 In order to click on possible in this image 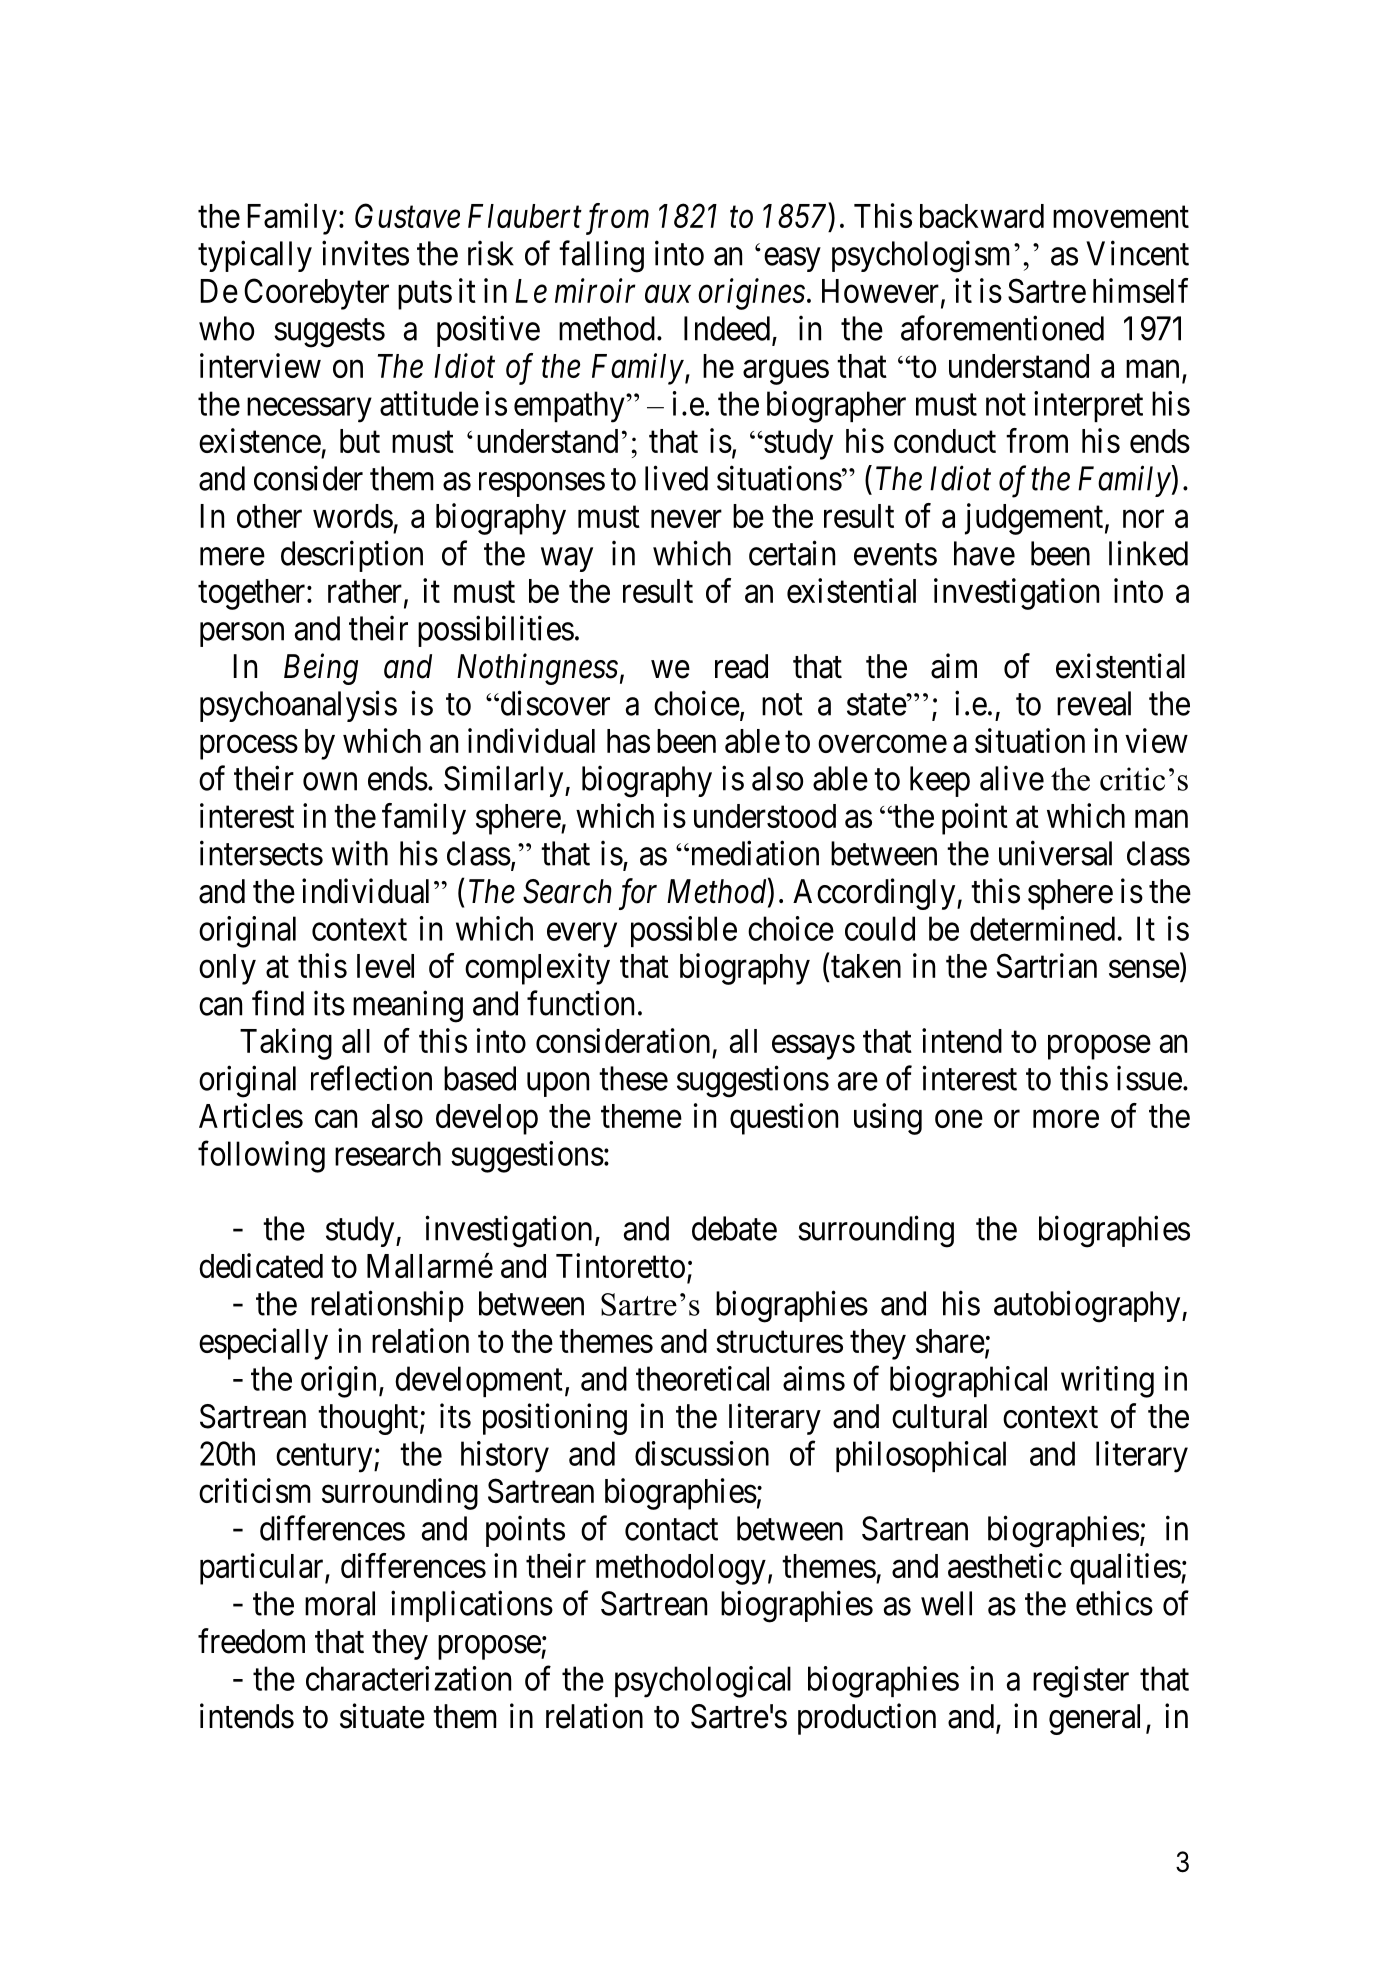, I will do `click(684, 931)`.
